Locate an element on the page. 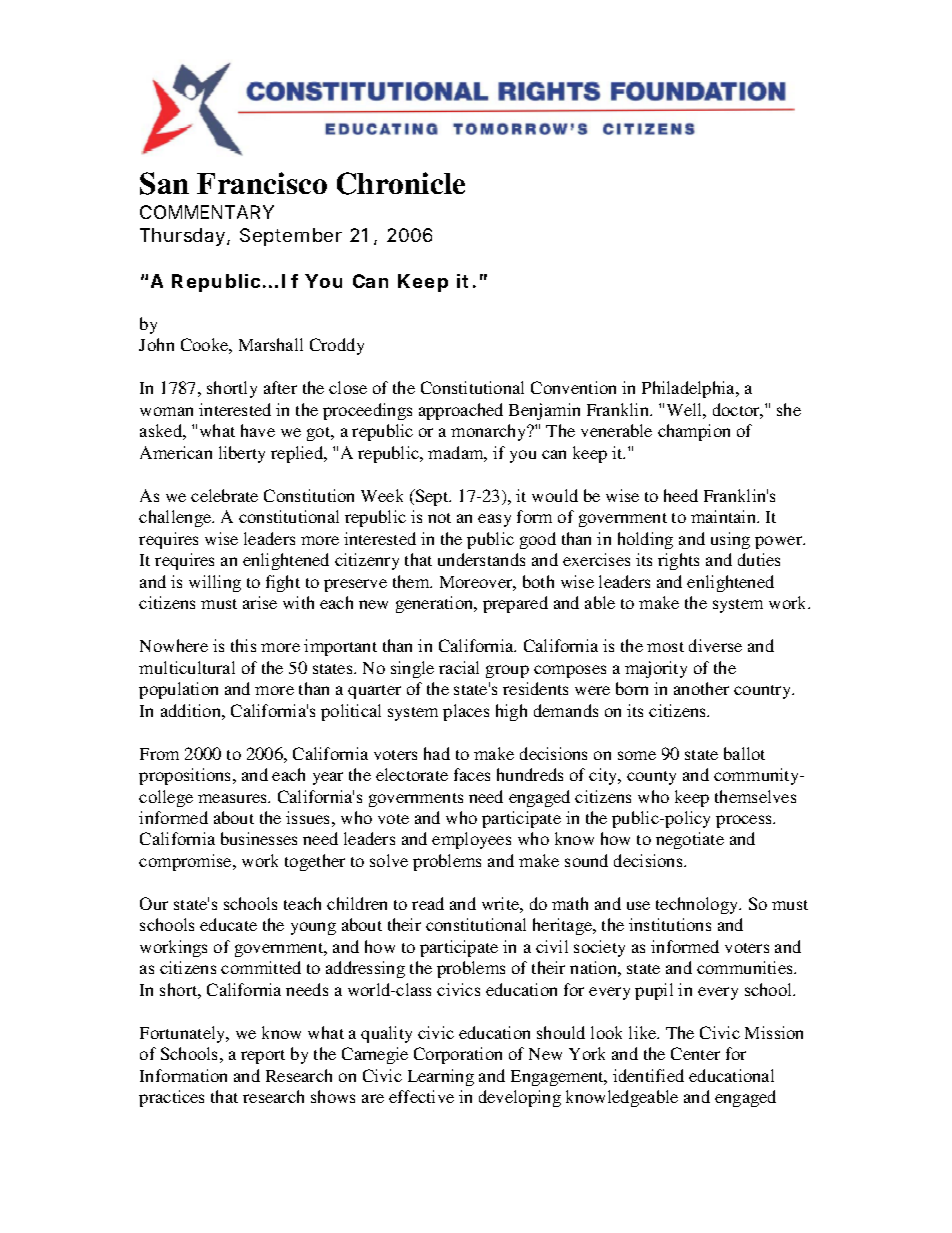 This image has height=1233, width=952. racial is located at coordinates (459, 667).
